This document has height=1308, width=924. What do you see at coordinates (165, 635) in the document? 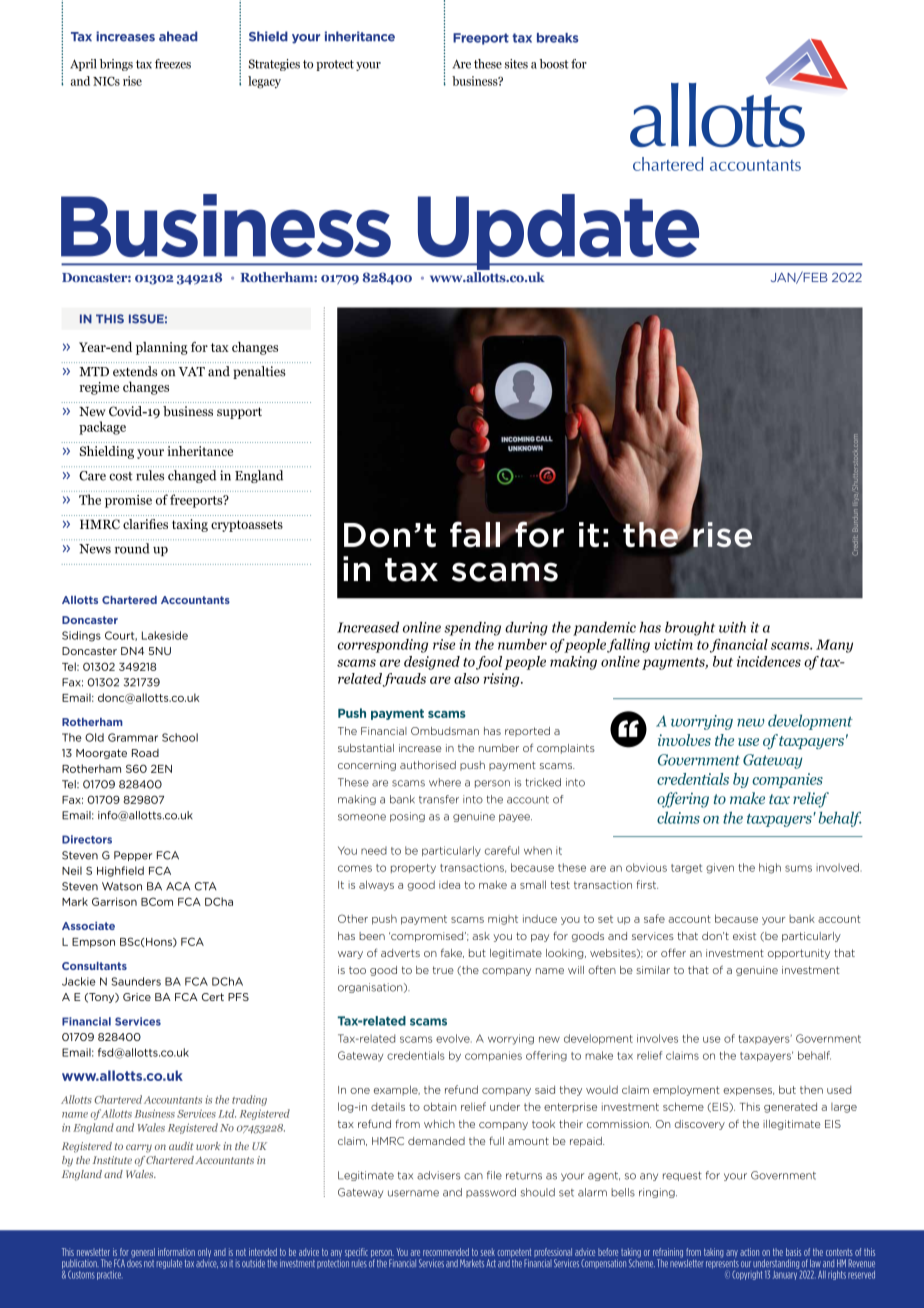
I see `Lakeside` at bounding box center [165, 635].
